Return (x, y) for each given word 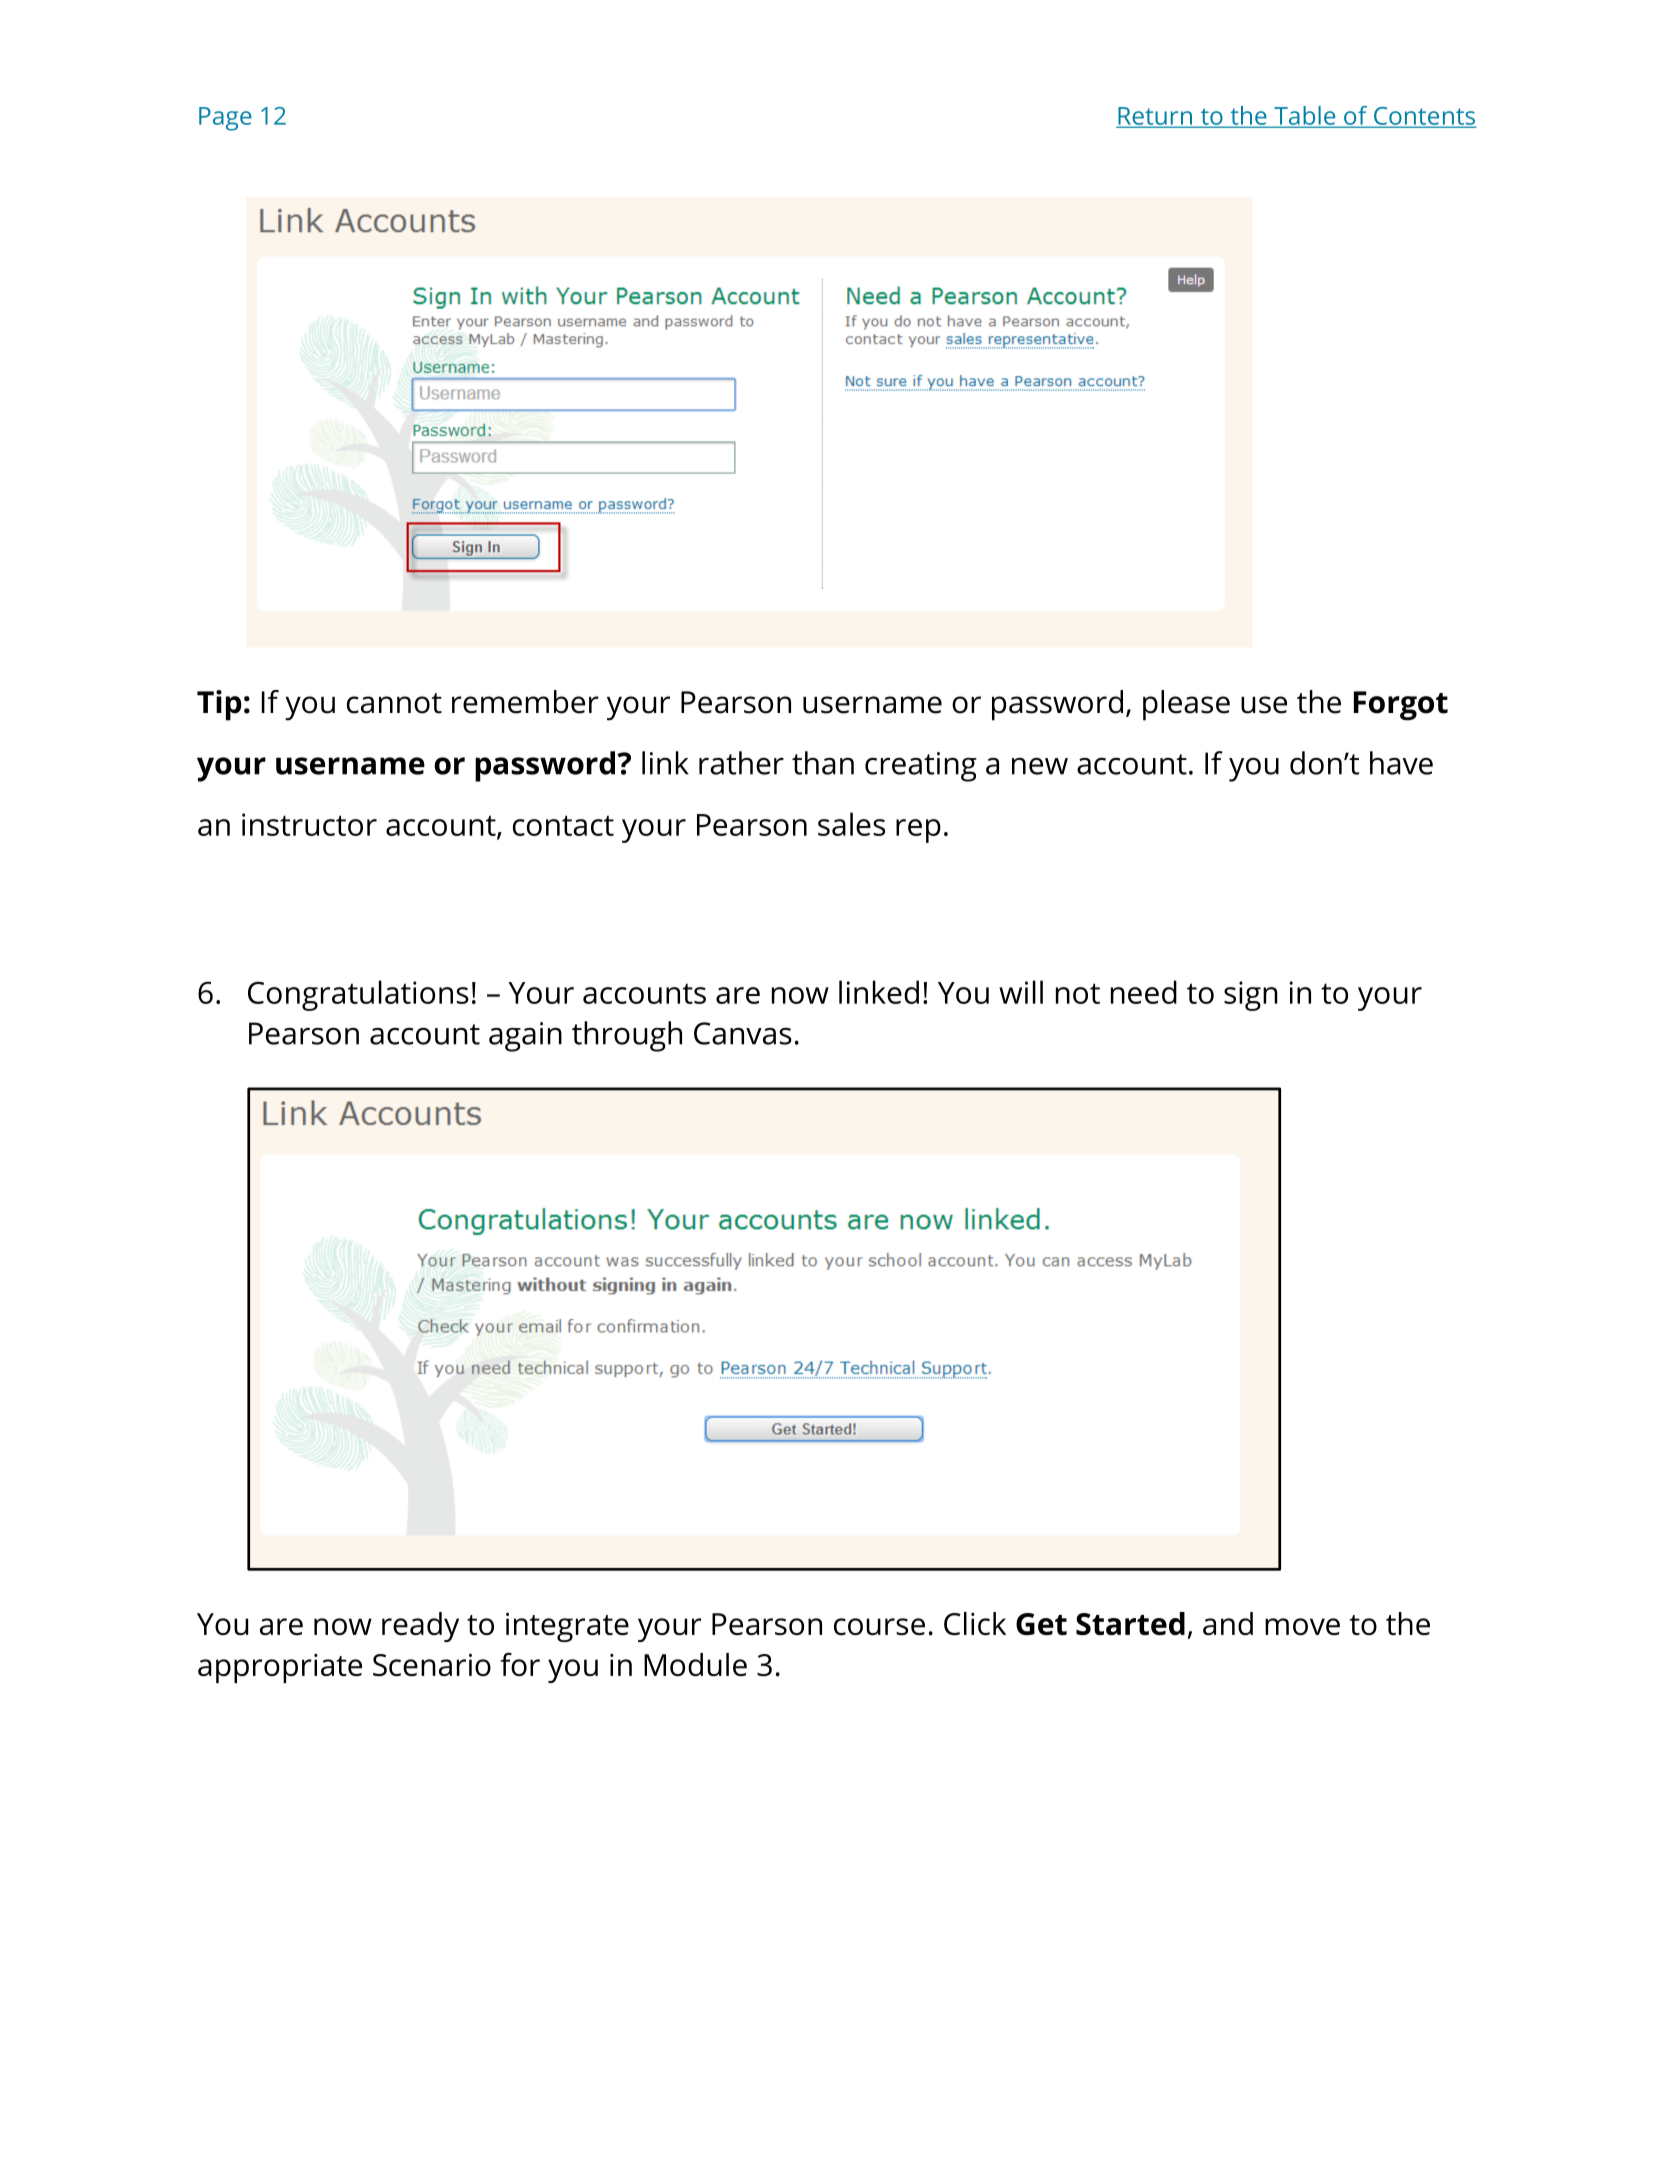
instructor (309, 824)
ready (420, 1627)
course (879, 1626)
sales (851, 824)
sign (1251, 996)
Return (1155, 117)
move (1302, 1626)
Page (225, 119)
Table (1305, 116)
